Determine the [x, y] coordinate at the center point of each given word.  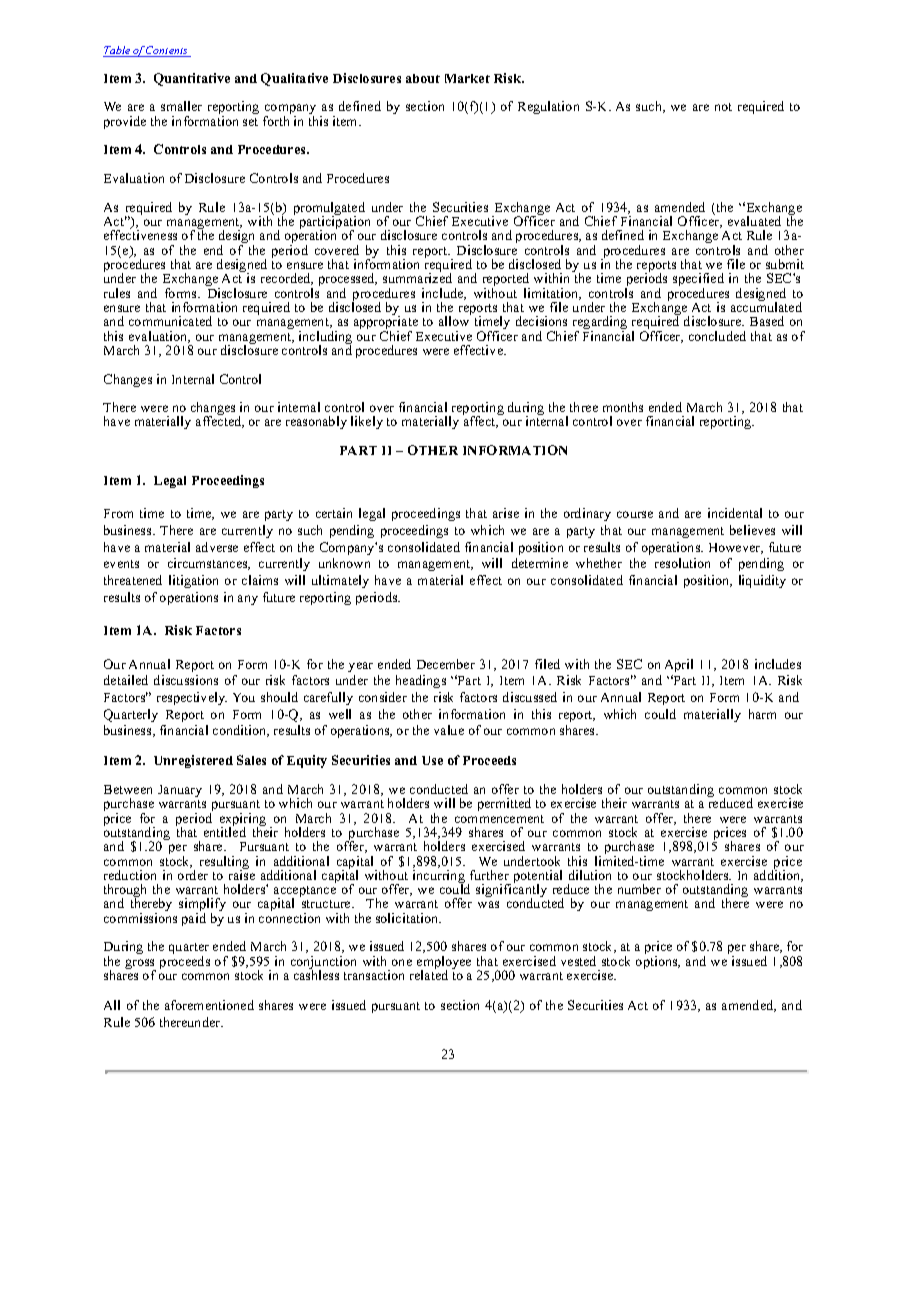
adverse [217, 547]
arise [506, 513]
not [723, 107]
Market [467, 78]
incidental [735, 513]
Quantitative [192, 79]
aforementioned [209, 1005]
